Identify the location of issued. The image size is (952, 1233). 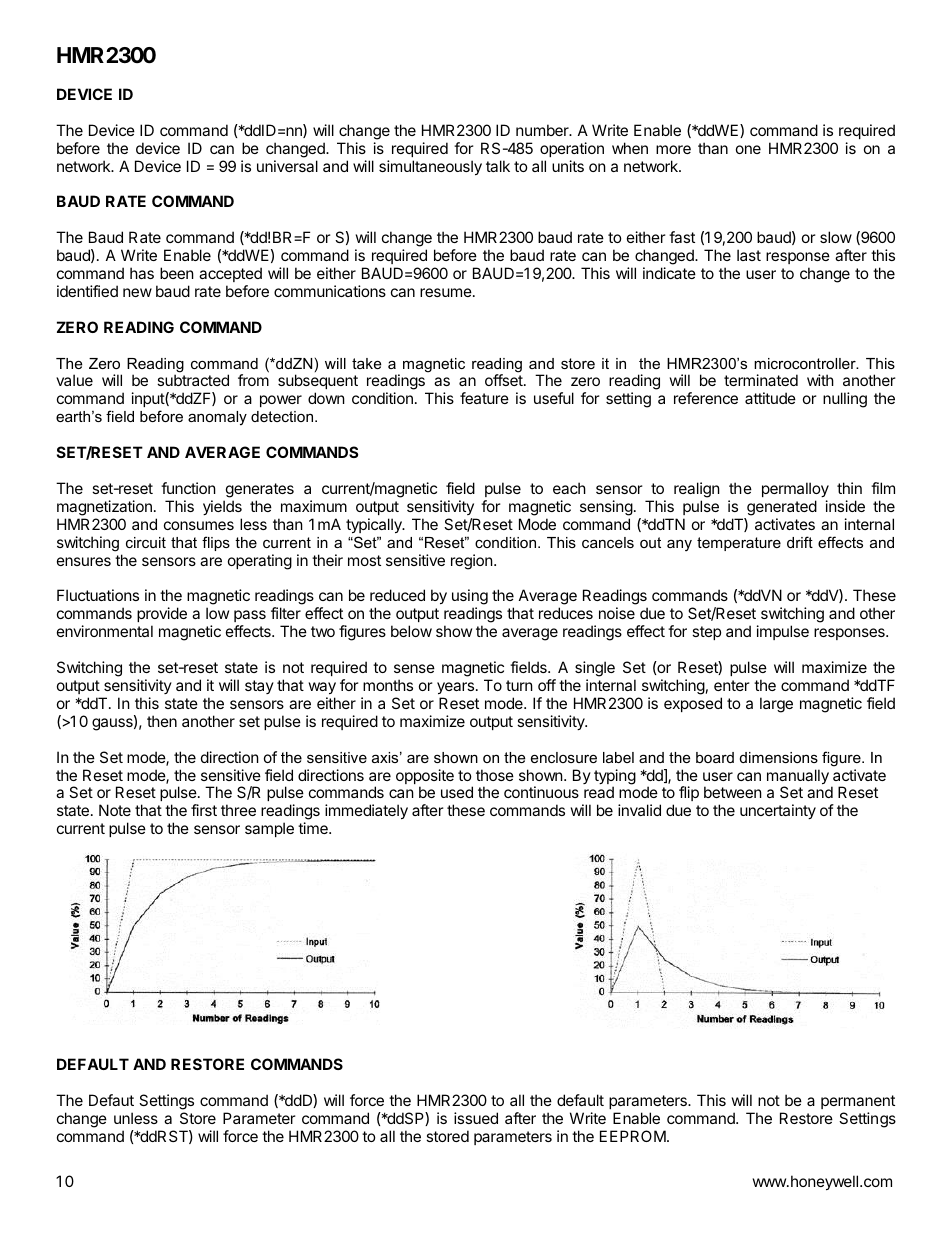
(476, 1118).
